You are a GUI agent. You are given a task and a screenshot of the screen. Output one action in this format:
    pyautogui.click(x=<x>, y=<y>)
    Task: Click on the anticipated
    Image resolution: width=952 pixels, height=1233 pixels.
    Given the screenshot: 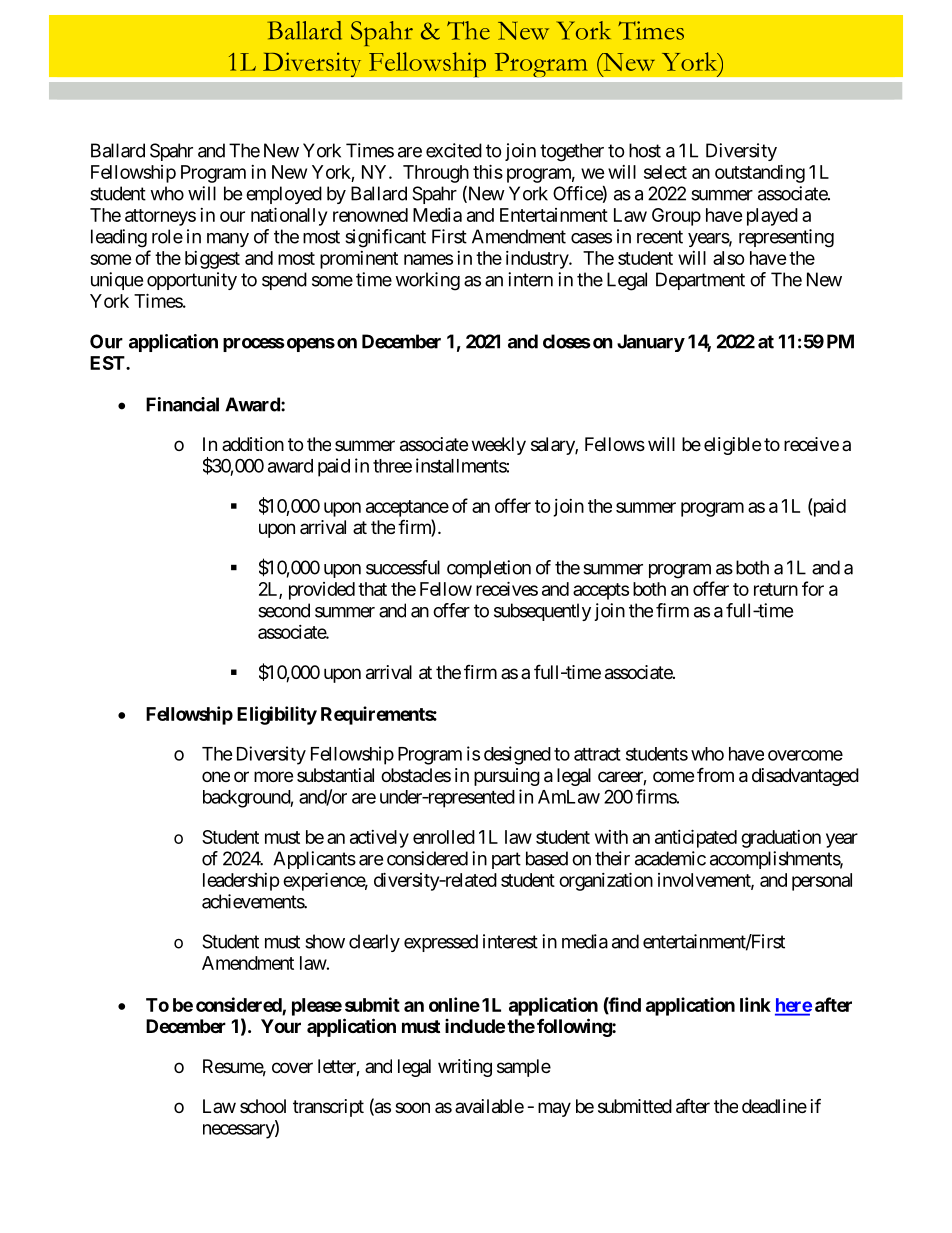 What is the action you would take?
    pyautogui.click(x=696, y=838)
